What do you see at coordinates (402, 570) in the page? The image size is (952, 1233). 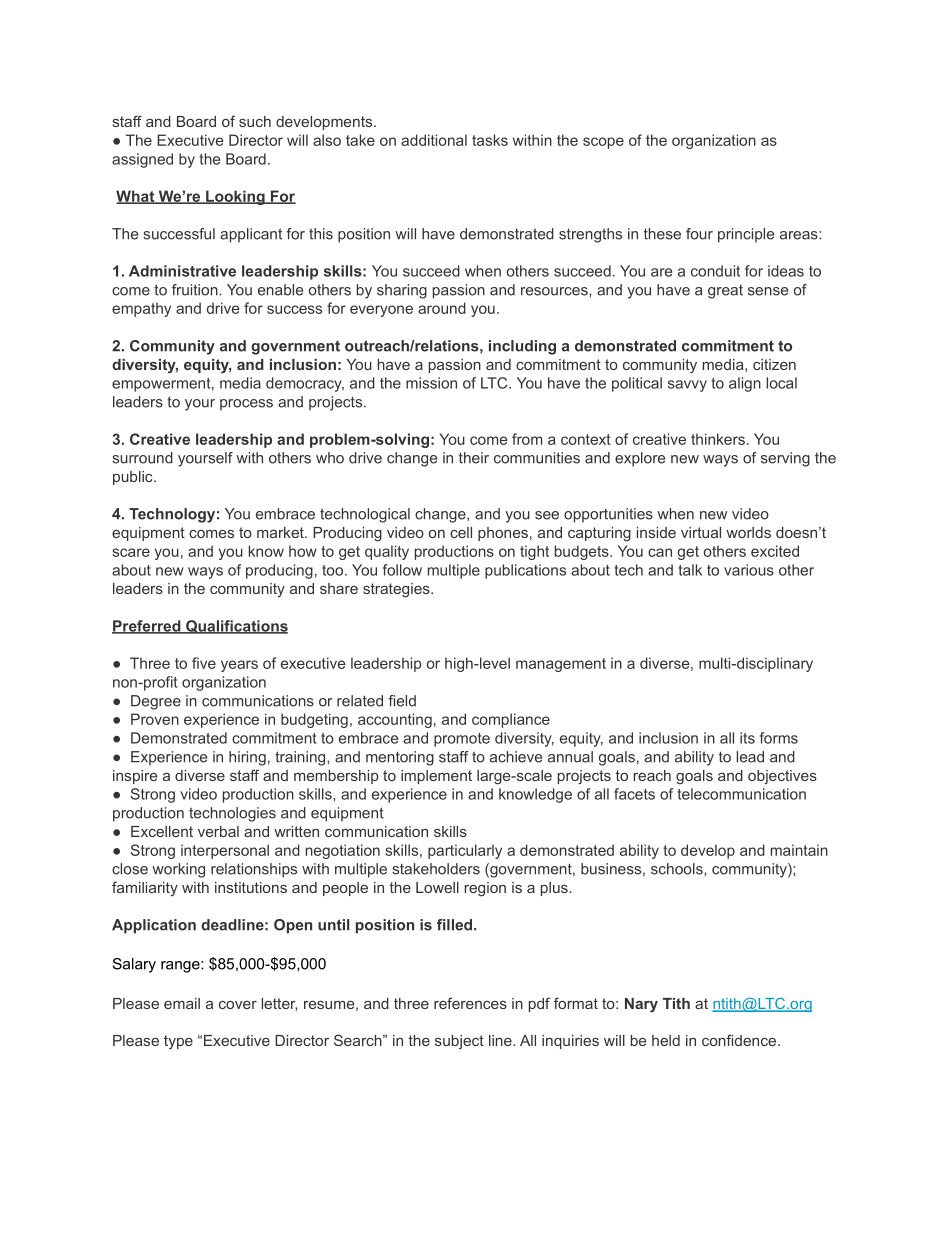 I see `follow` at bounding box center [402, 570].
